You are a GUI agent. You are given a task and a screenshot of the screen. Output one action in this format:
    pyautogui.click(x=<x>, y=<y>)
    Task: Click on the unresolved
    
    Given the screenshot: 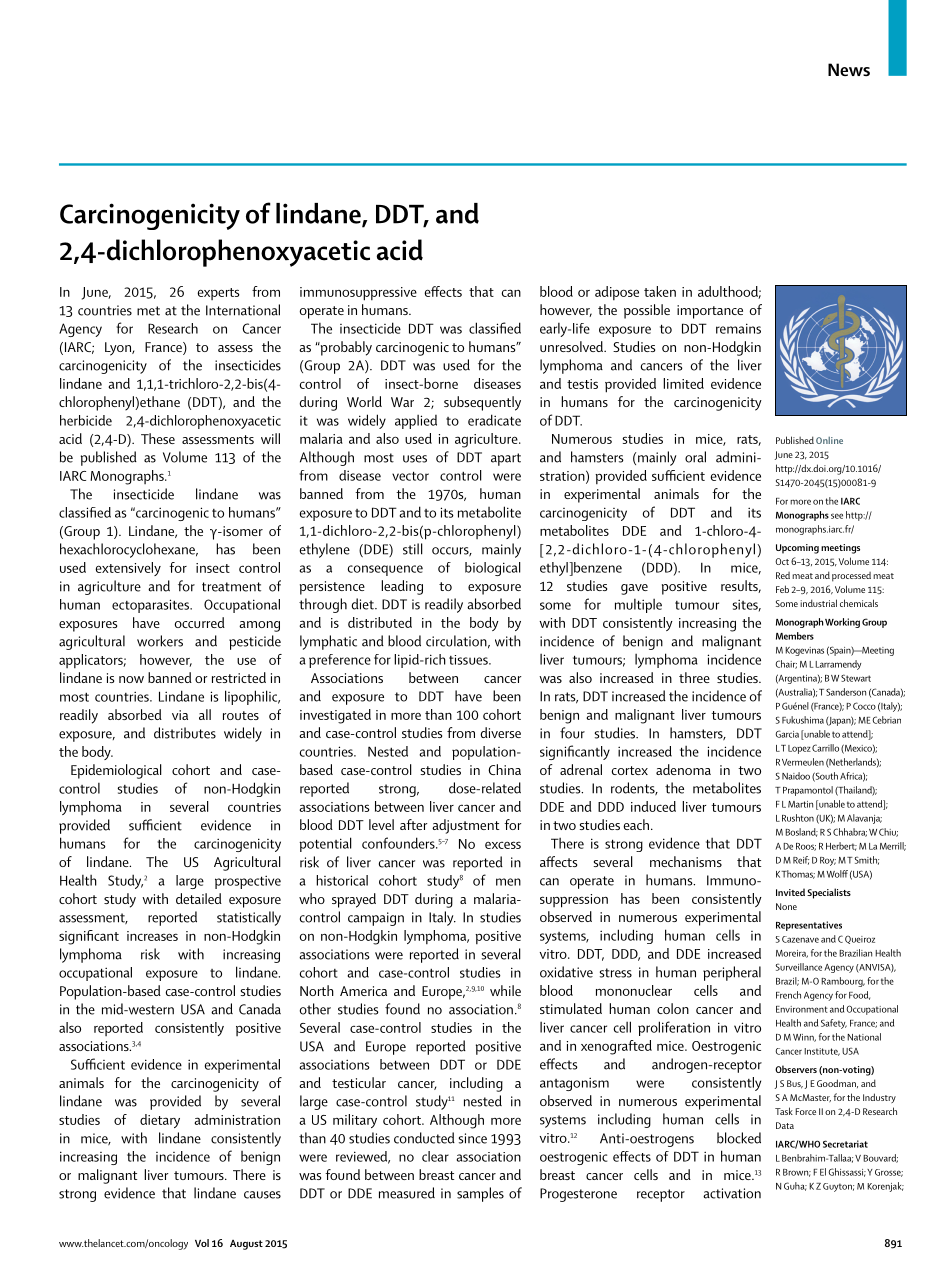 What is the action you would take?
    pyautogui.click(x=572, y=346)
